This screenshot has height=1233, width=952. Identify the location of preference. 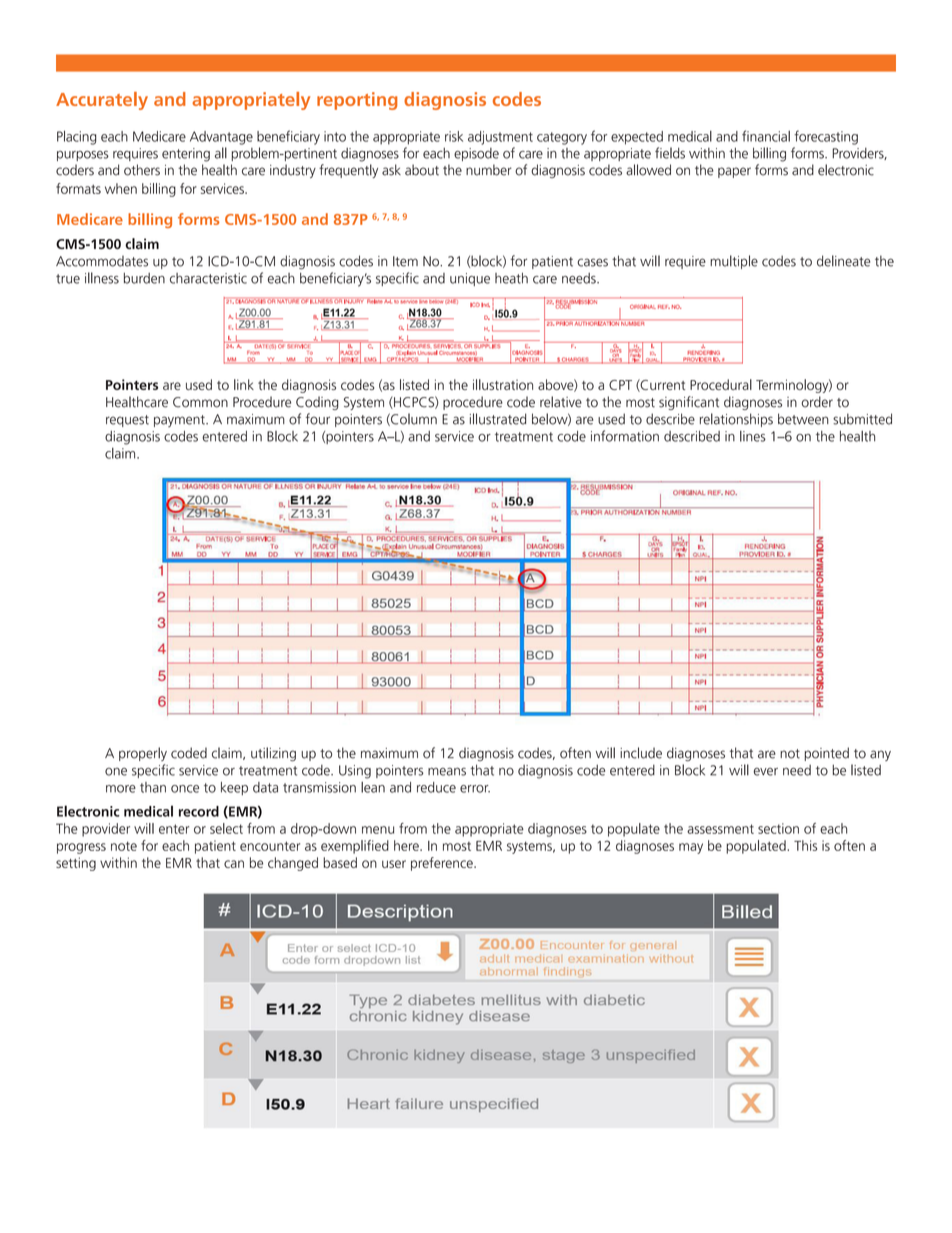
(443, 864).
